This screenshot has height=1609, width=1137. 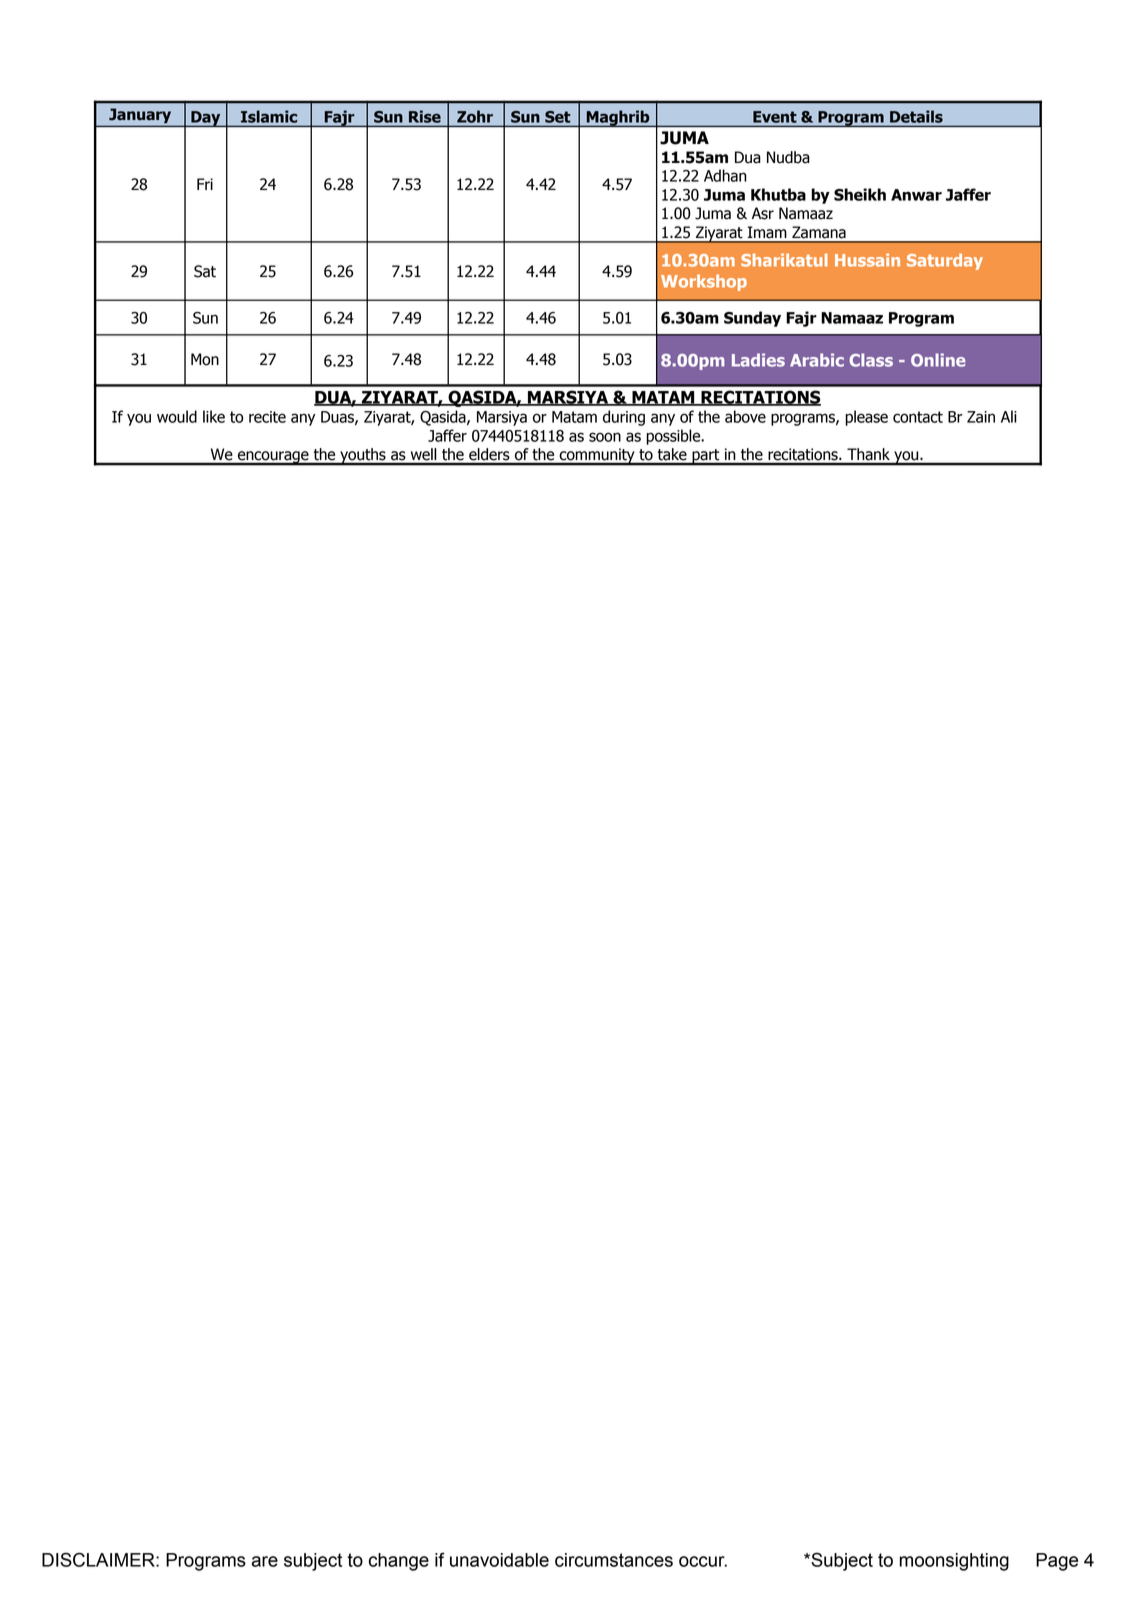 What do you see at coordinates (614, 1560) in the screenshot?
I see `circumstances` at bounding box center [614, 1560].
